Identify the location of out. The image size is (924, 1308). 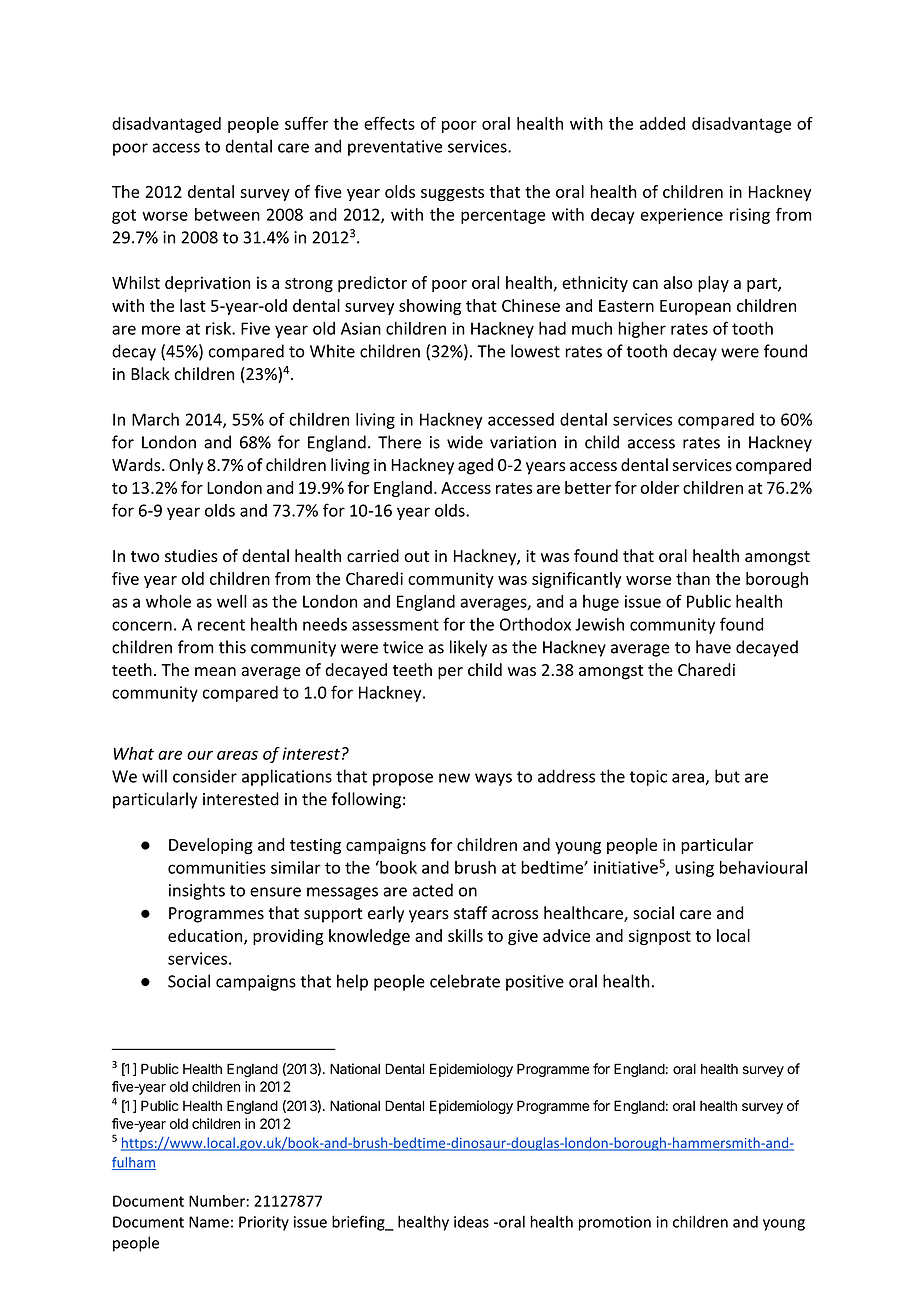
(416, 557).
